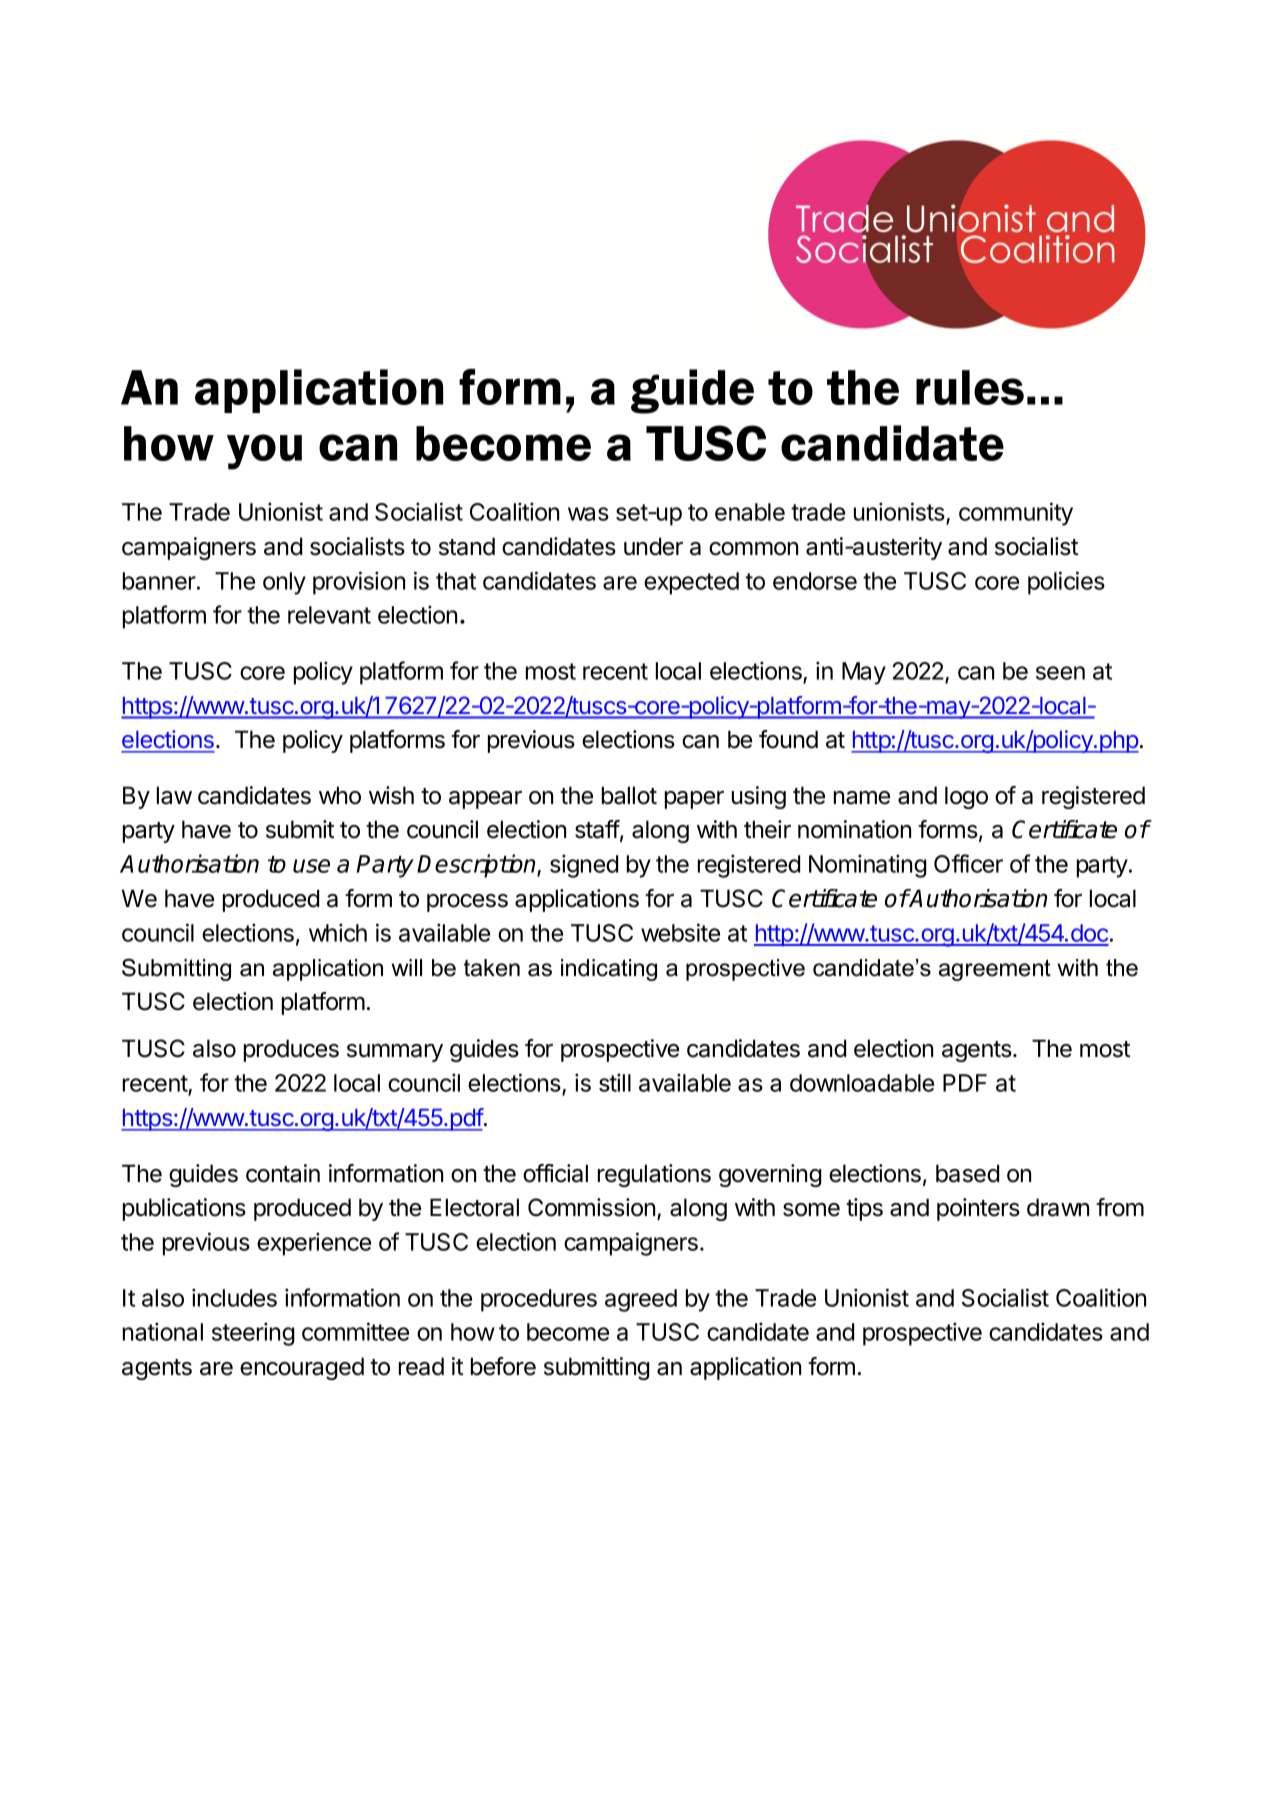  Describe the element at coordinates (968, 863) in the screenshot. I see `Officer` at that location.
